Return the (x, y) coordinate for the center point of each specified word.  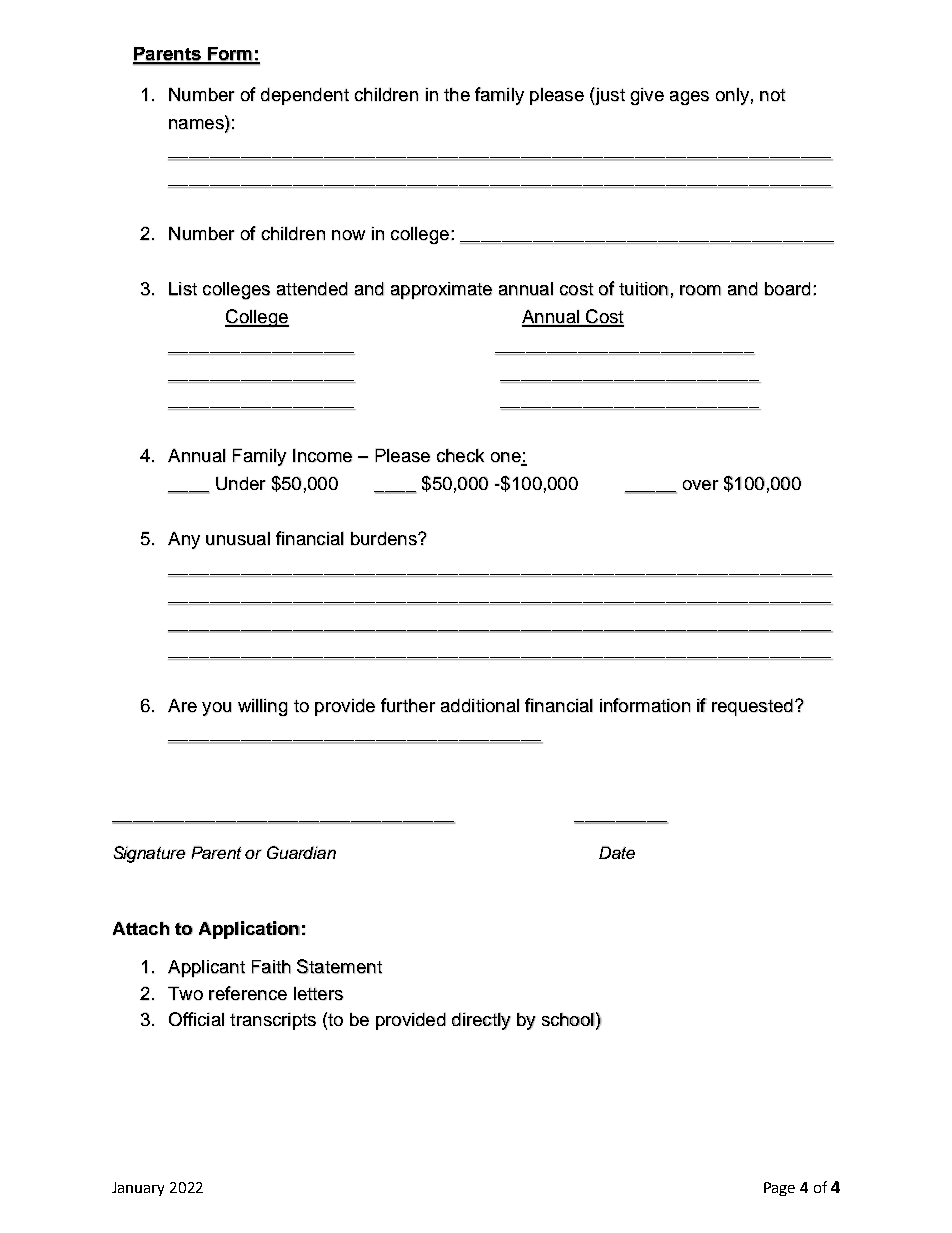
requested (752, 707)
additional (480, 706)
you (216, 709)
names (197, 123)
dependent (305, 96)
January (138, 1189)
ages (689, 98)
